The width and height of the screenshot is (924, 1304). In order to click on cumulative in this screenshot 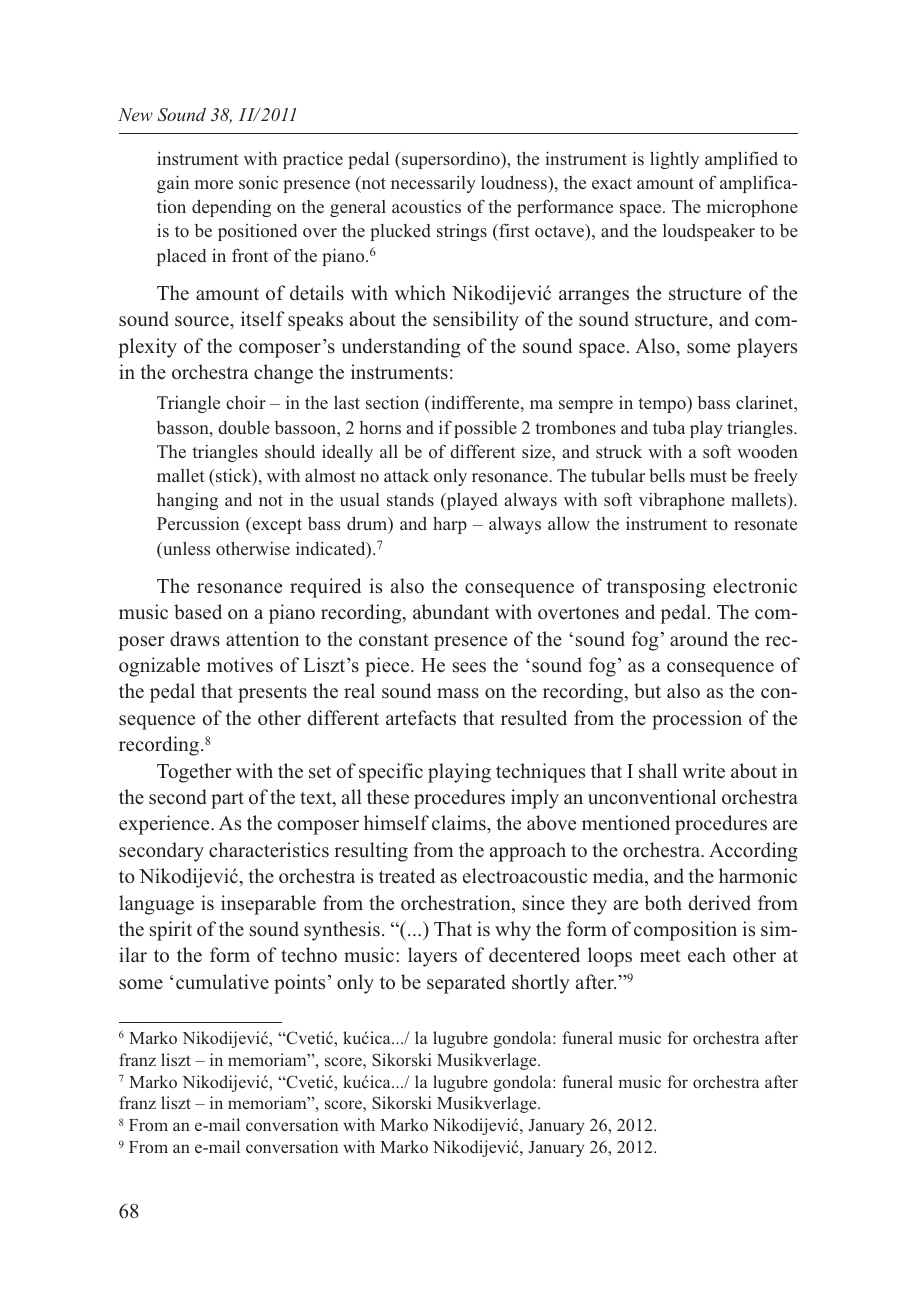, I will do `click(222, 982)`.
